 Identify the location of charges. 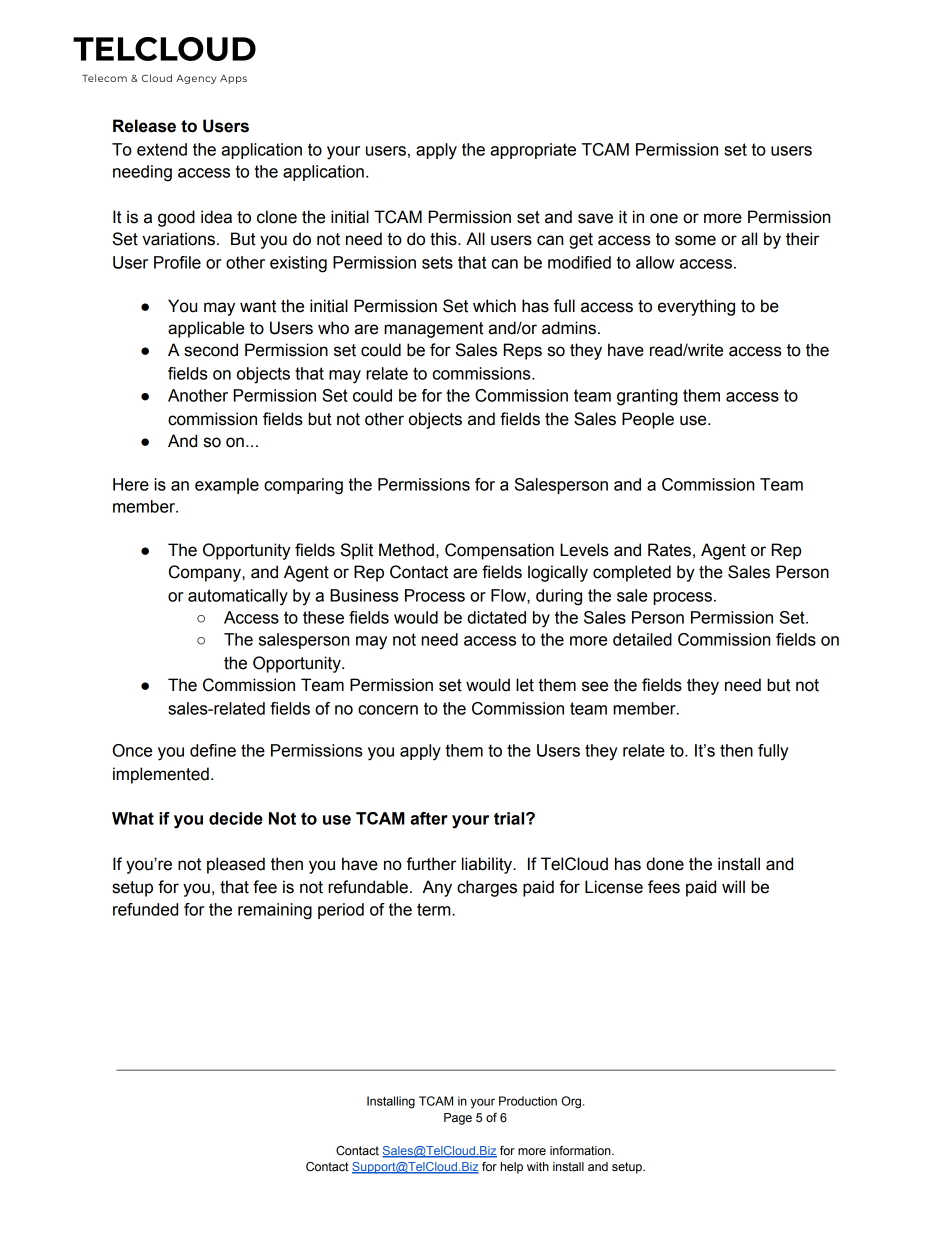
(487, 888).
